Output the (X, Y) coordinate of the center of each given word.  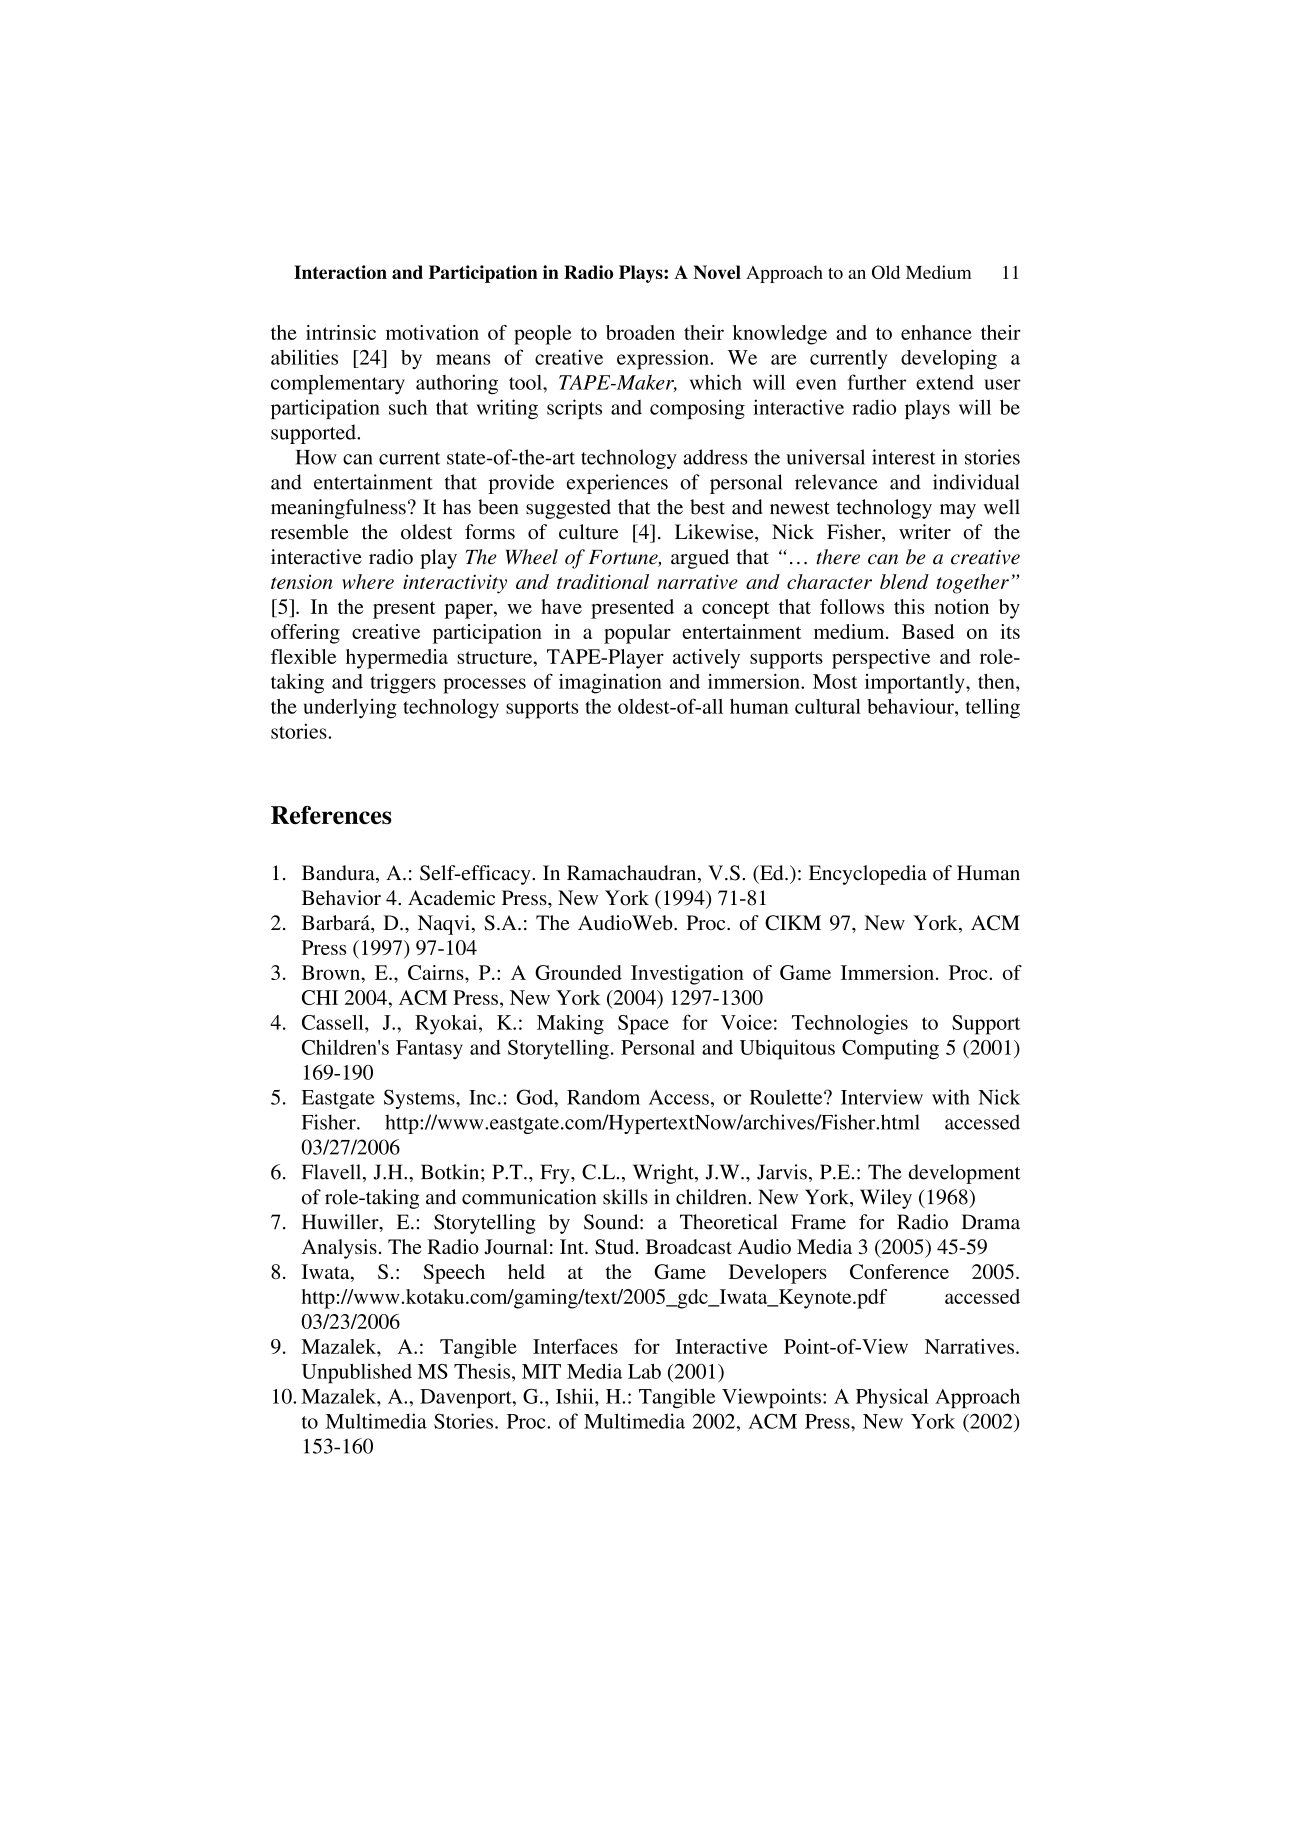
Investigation (687, 975)
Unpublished (357, 1373)
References (331, 815)
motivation (432, 332)
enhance (936, 332)
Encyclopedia (868, 875)
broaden (640, 332)
